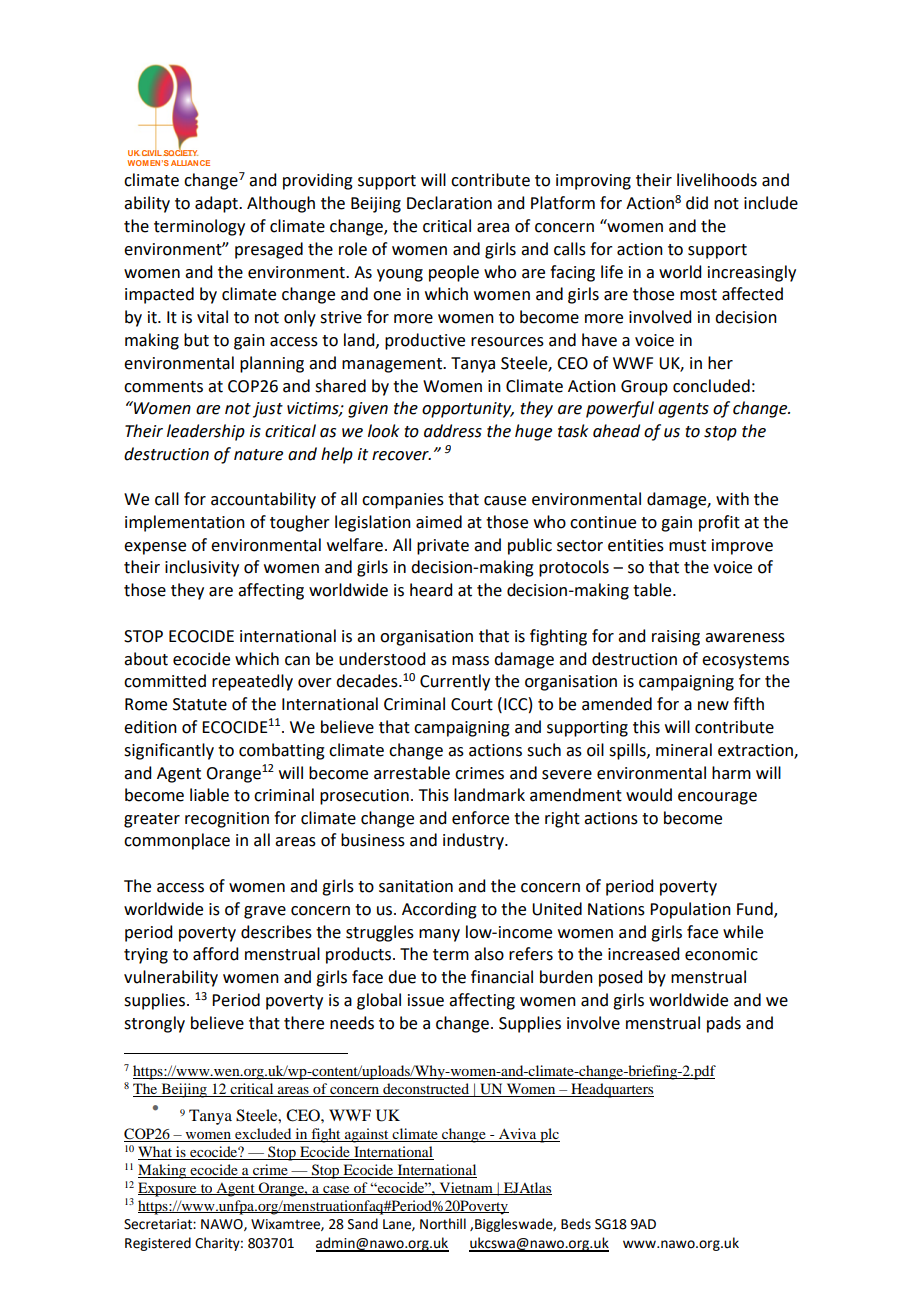 This image has height=1308, width=924. What do you see at coordinates (200, 704) in the image?
I see `Statute` at bounding box center [200, 704].
